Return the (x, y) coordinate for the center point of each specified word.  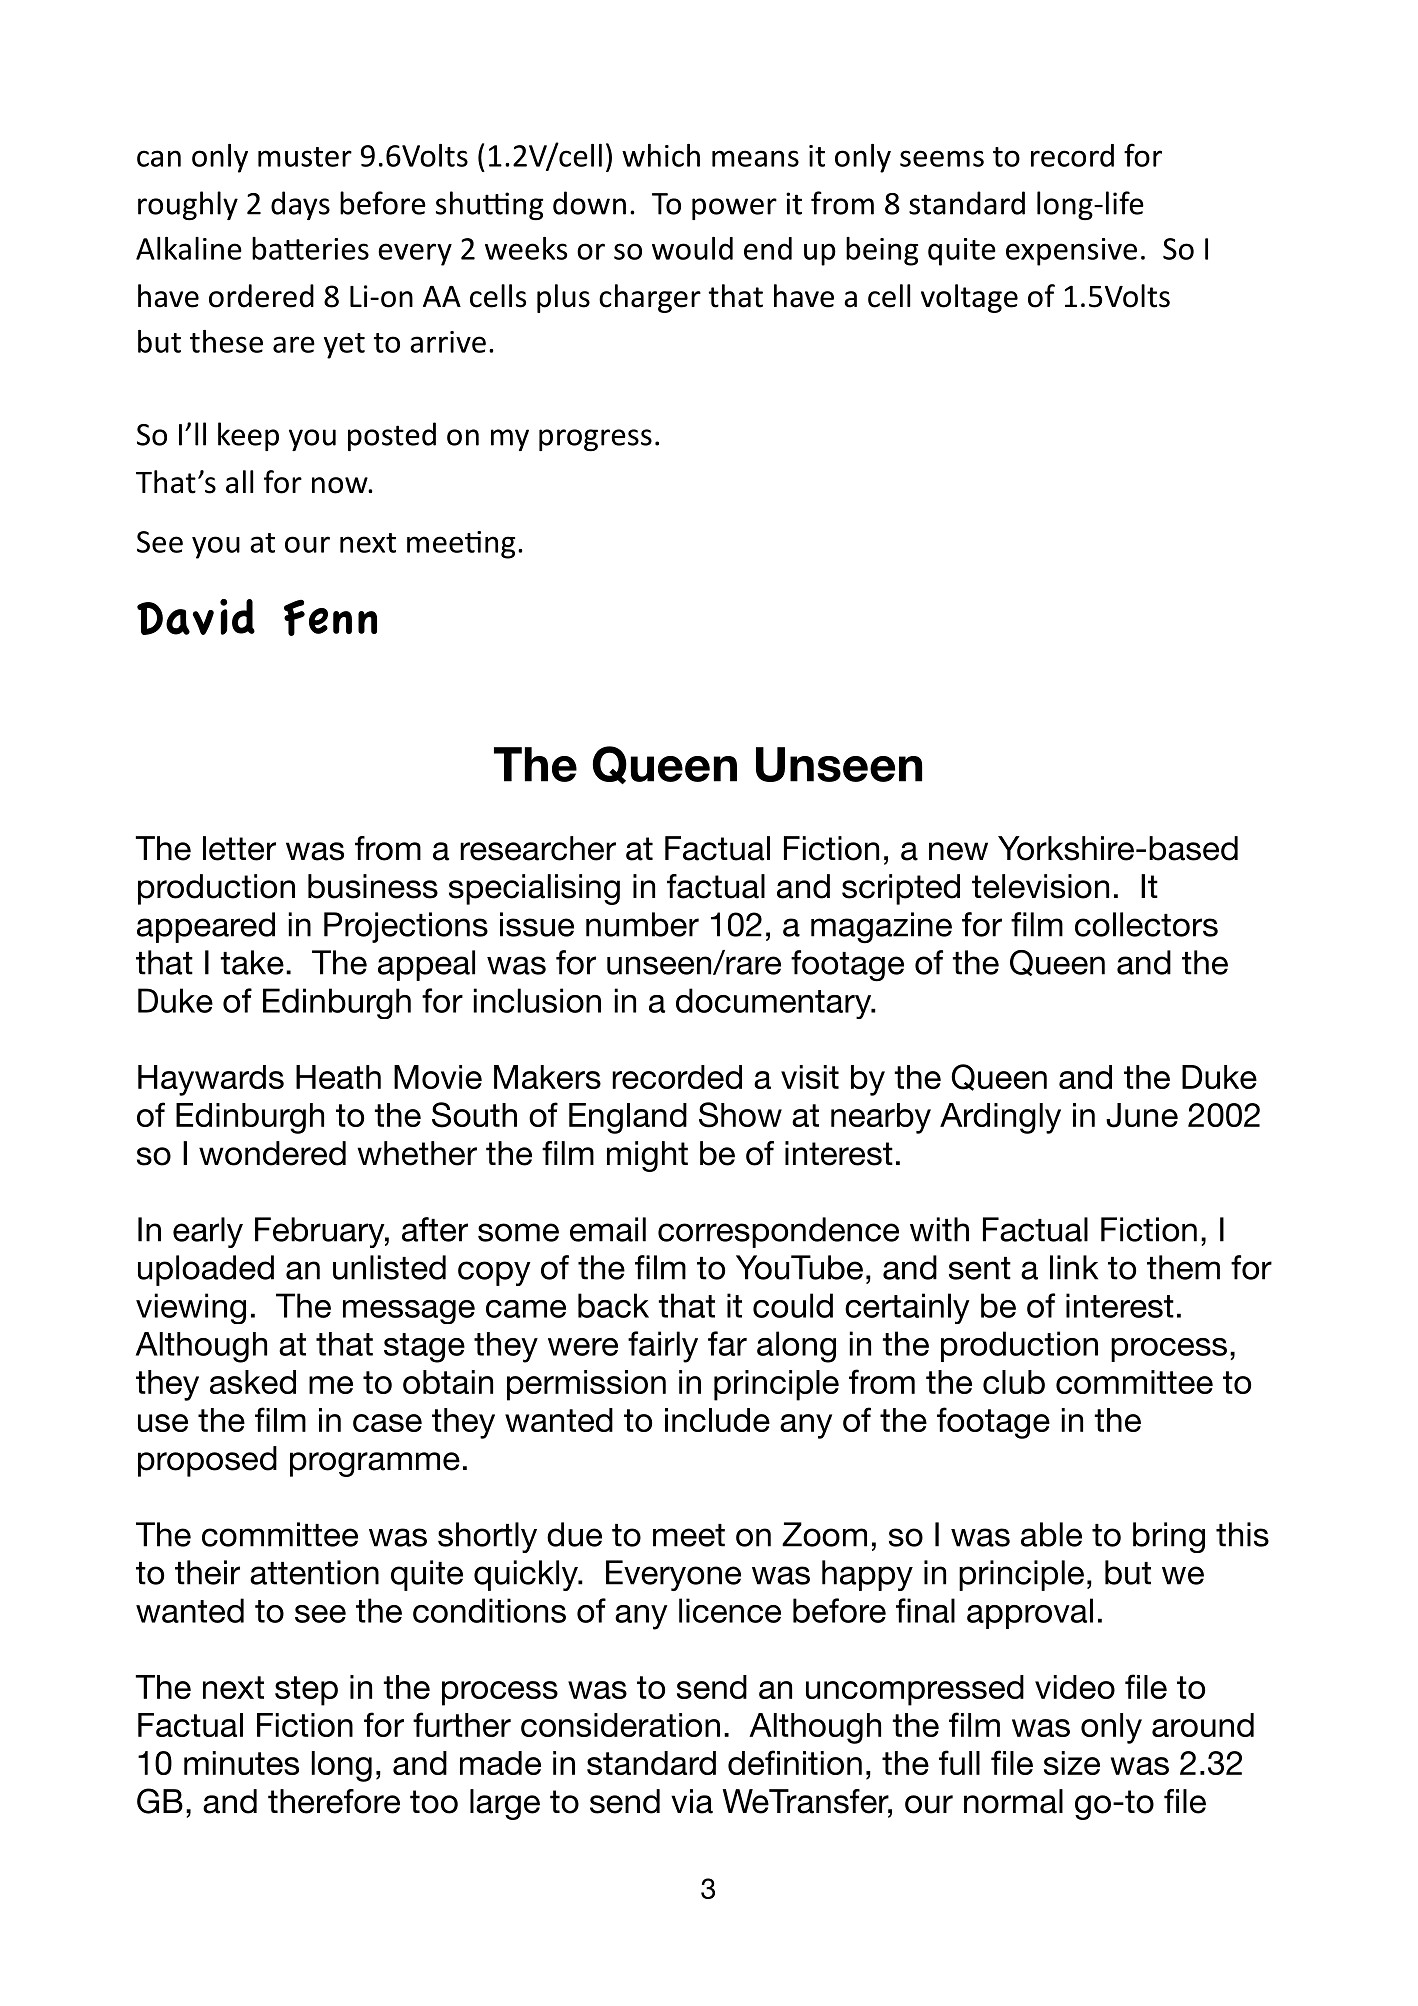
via (692, 1801)
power (734, 209)
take (252, 962)
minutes (241, 1763)
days (300, 205)
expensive (1071, 252)
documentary (775, 1003)
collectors (1146, 924)
